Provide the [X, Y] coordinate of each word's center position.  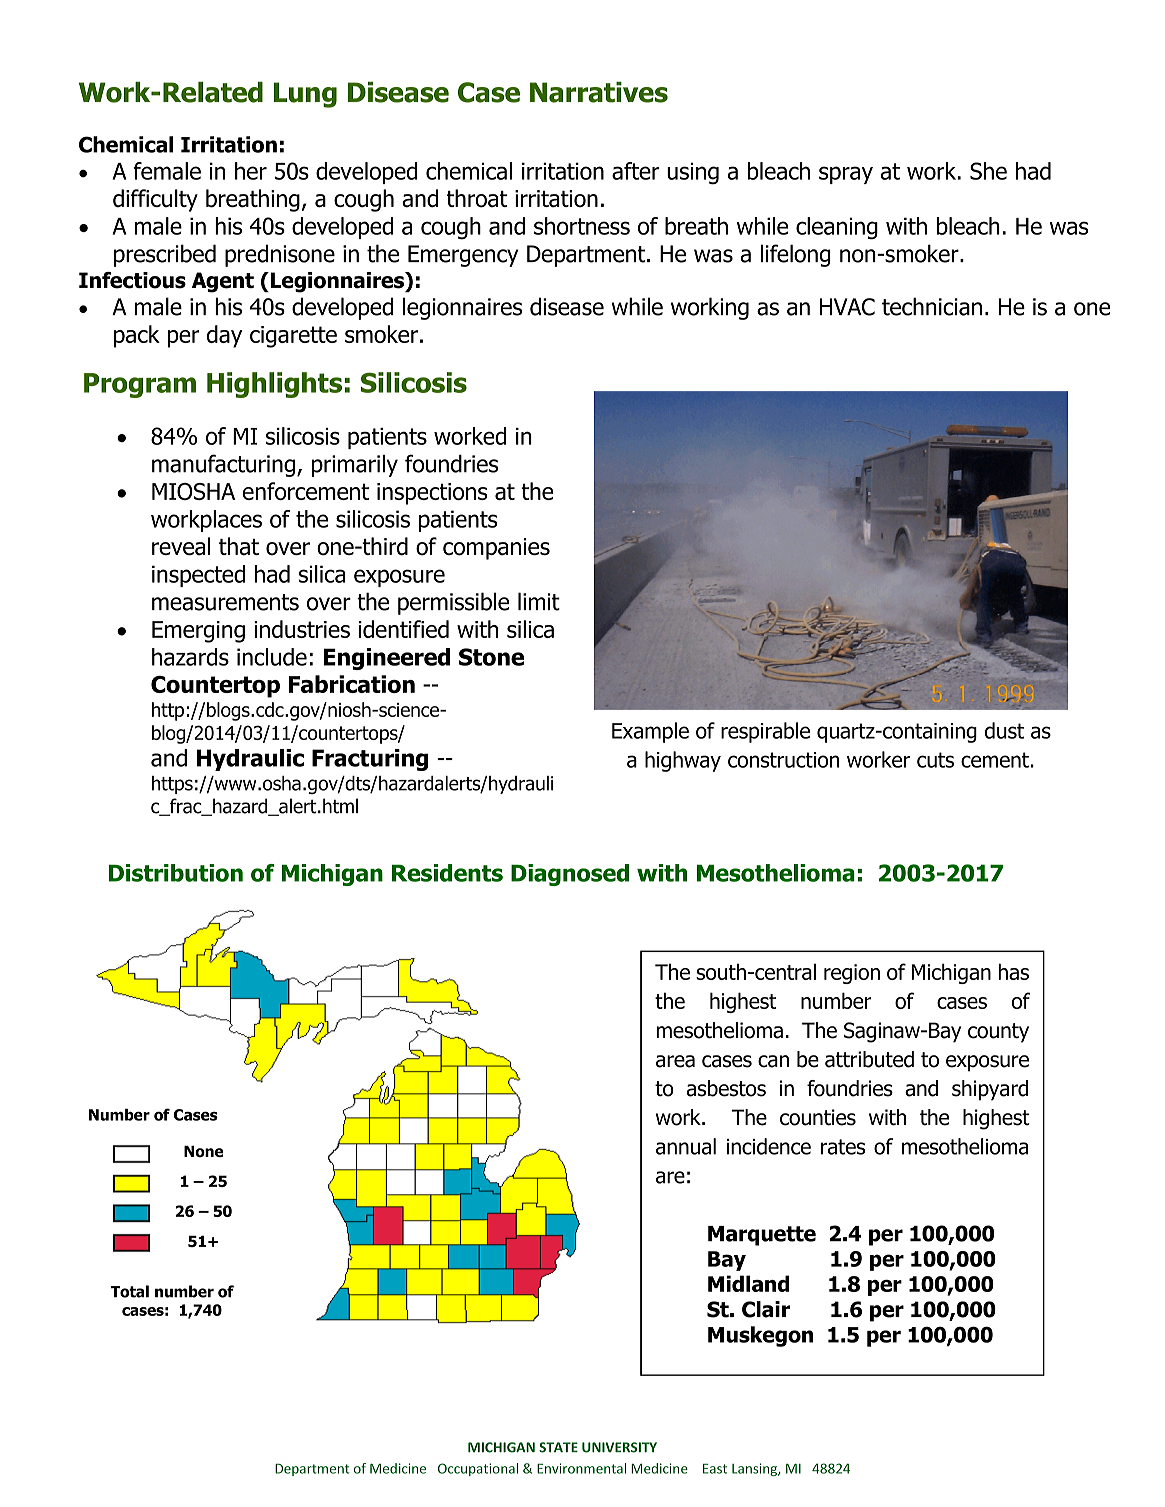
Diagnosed [570, 875]
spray [846, 175]
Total [130, 1291]
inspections [432, 494]
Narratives [599, 92]
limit [539, 601]
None [204, 1151]
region [852, 974]
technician [932, 306]
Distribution [176, 873]
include [272, 657]
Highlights [274, 385]
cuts [935, 760]
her [251, 171]
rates [843, 1147]
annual [686, 1146]
